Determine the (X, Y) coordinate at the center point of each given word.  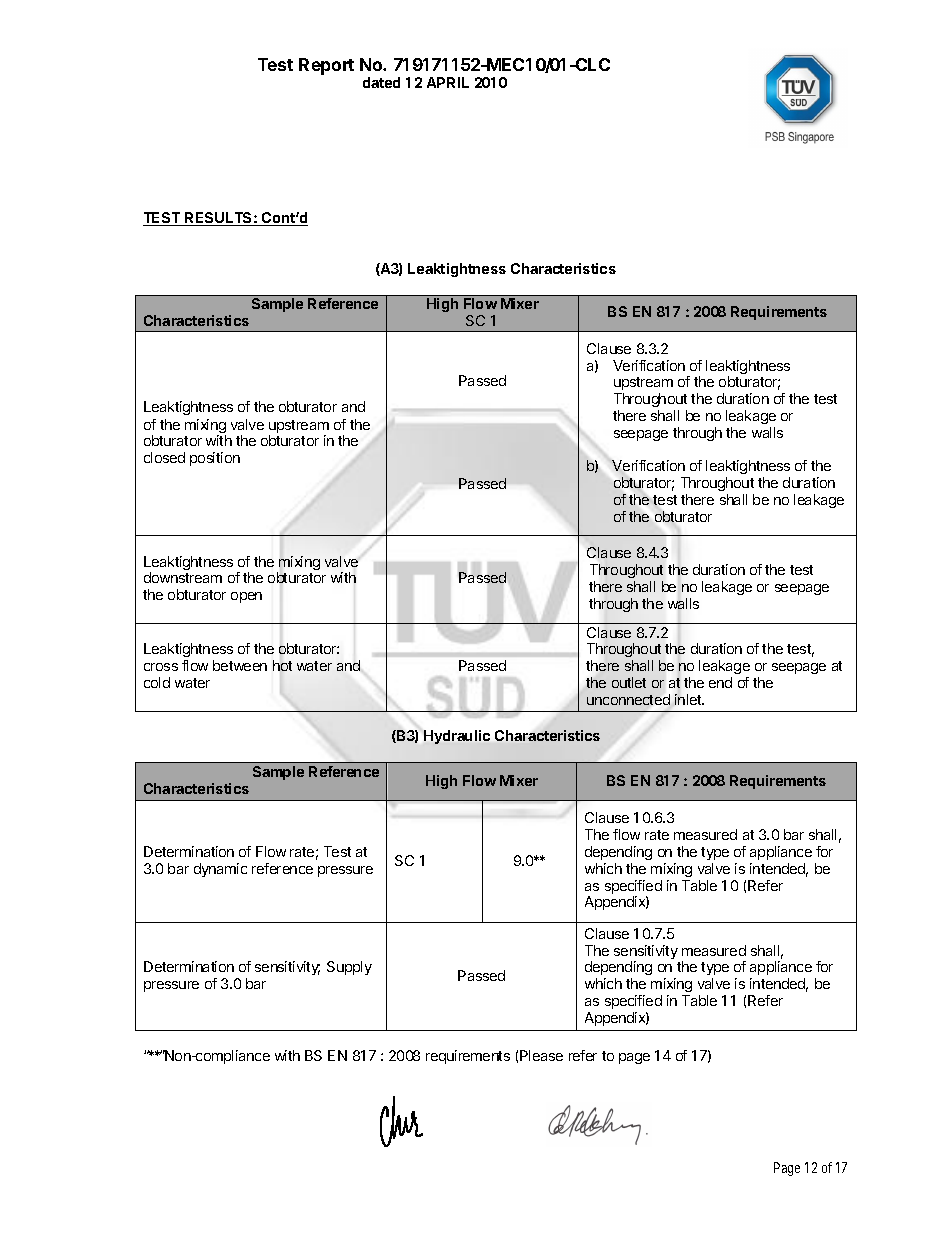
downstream (183, 577)
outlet (629, 682)
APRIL (448, 82)
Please (541, 1055)
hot (282, 665)
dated (381, 82)
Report (326, 66)
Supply (349, 968)
